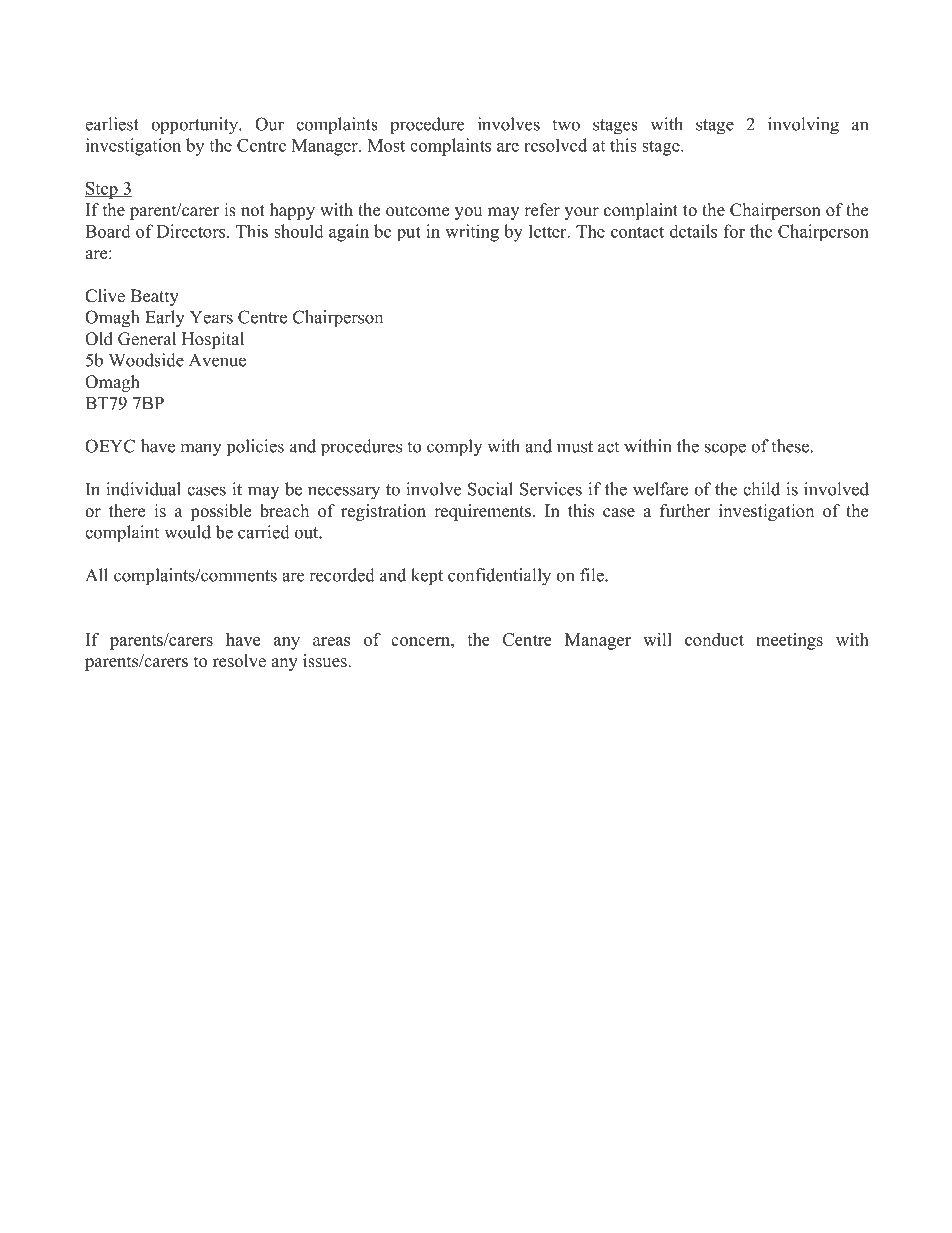 The width and height of the image is (952, 1233). I want to click on child, so click(761, 489).
